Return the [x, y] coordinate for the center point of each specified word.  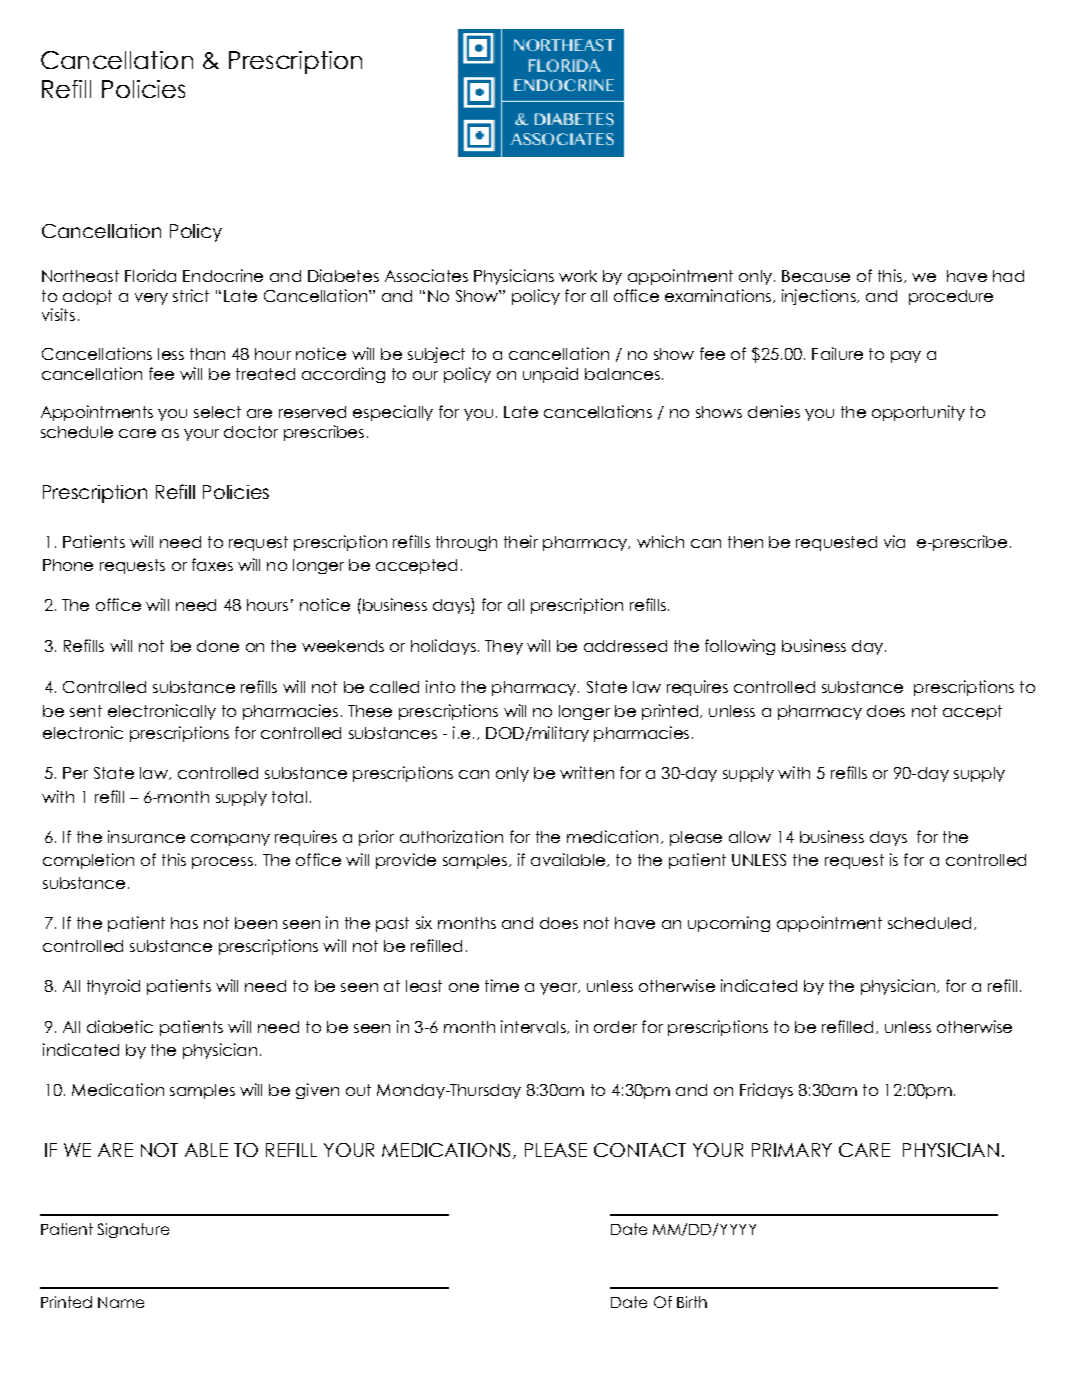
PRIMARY [792, 1150]
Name [121, 1302]
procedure [951, 297]
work [578, 276]
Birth [692, 1302]
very [151, 299]
